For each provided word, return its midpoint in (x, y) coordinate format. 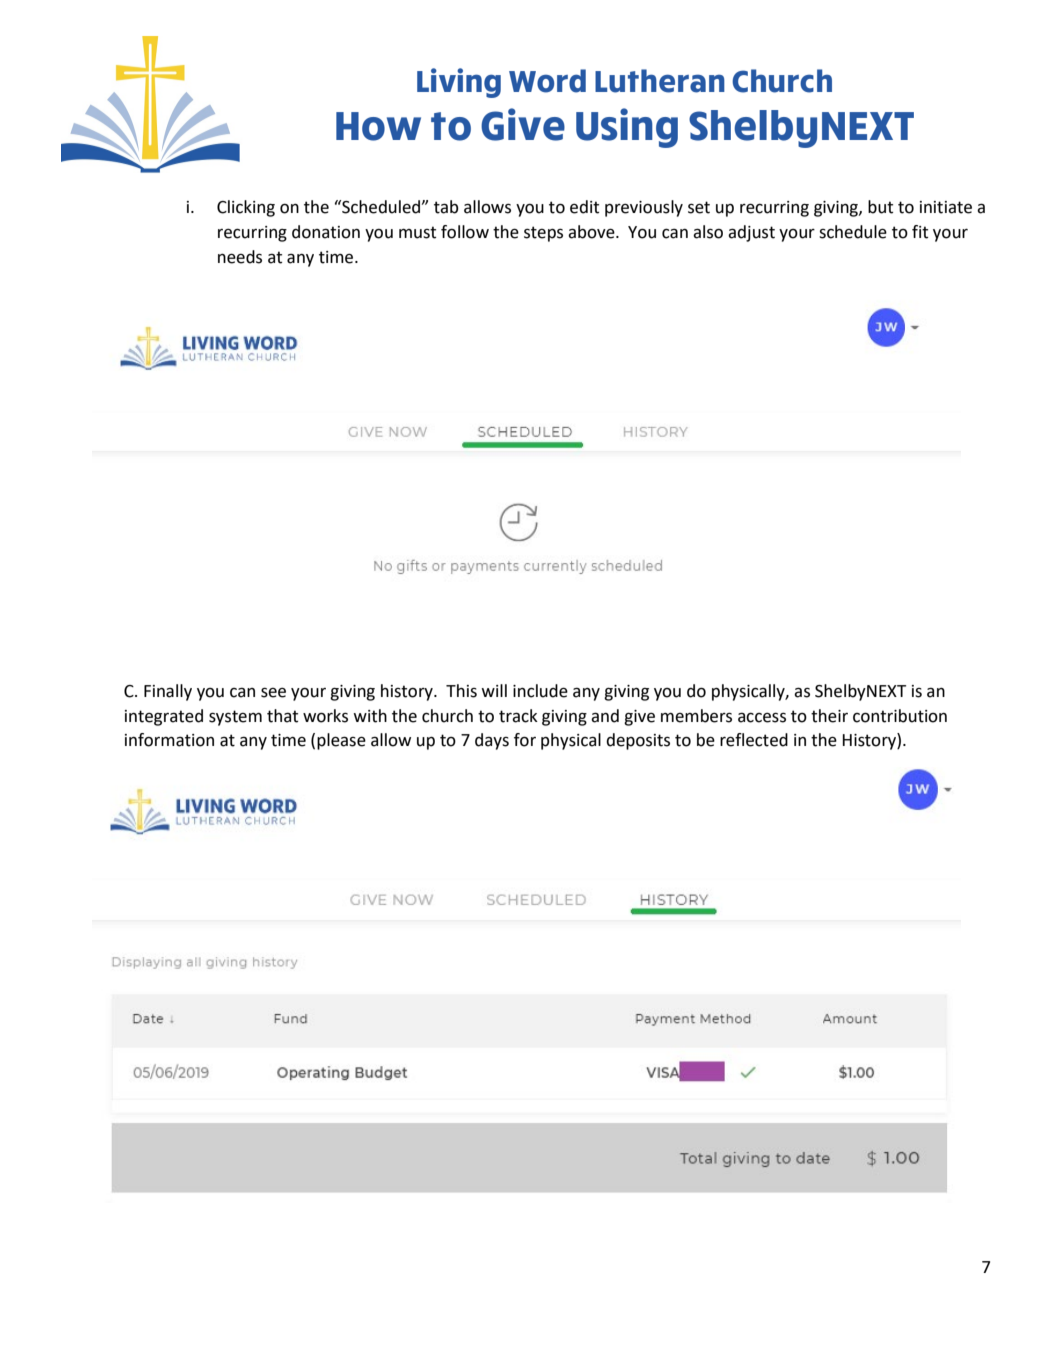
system (235, 718)
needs (240, 257)
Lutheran (660, 81)
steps (543, 234)
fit (920, 232)
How (378, 126)
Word (547, 81)
